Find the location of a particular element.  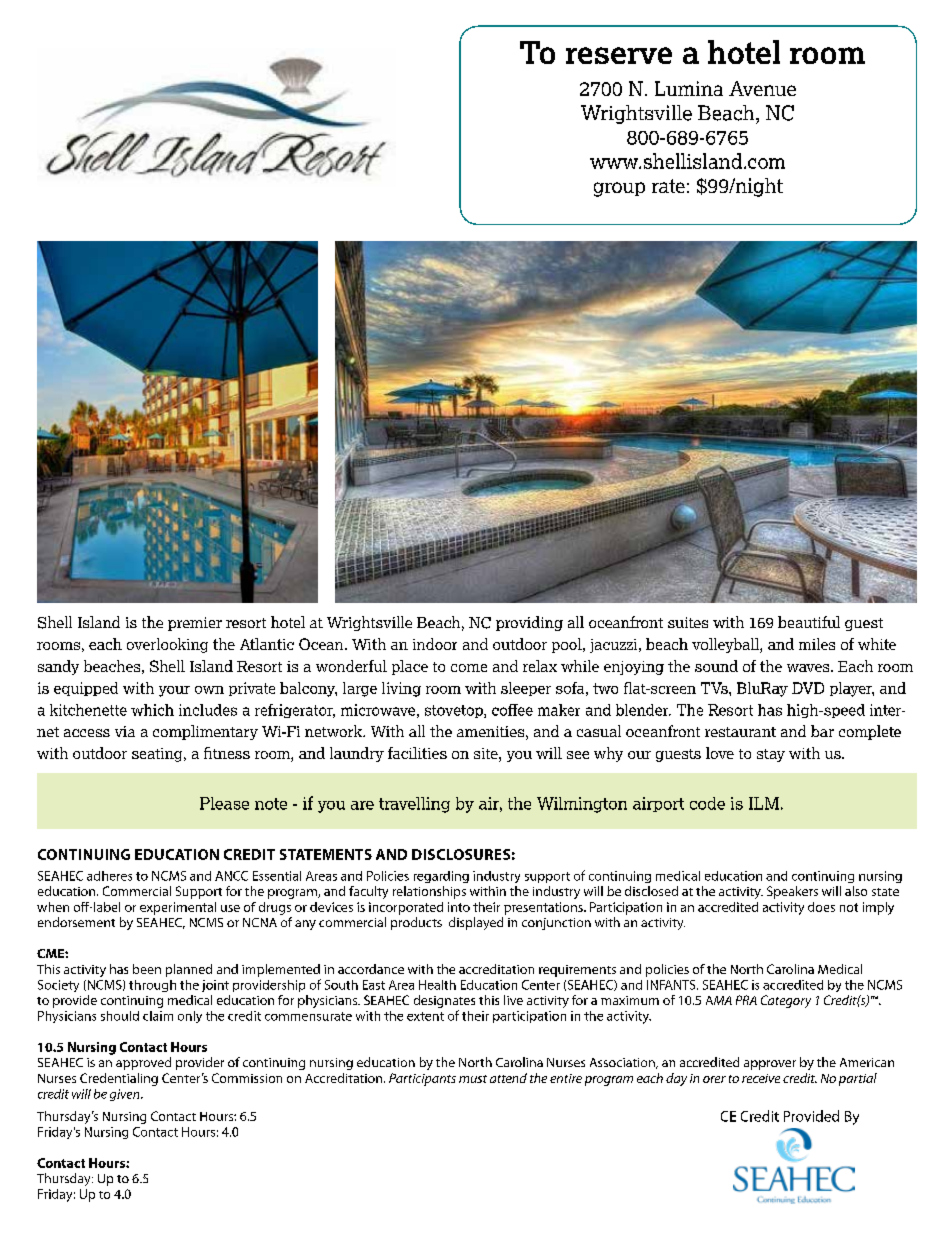

stay is located at coordinates (771, 755).
